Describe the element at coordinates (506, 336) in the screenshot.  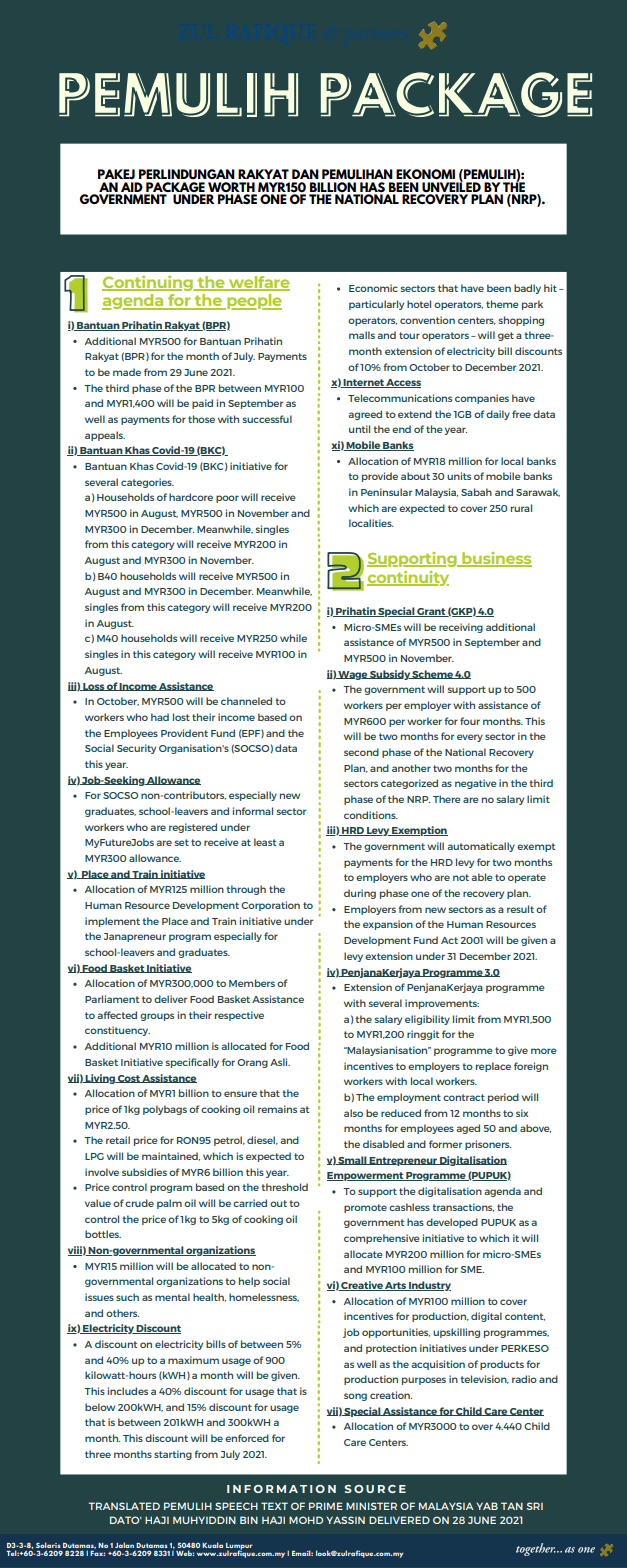
I see `get` at that location.
